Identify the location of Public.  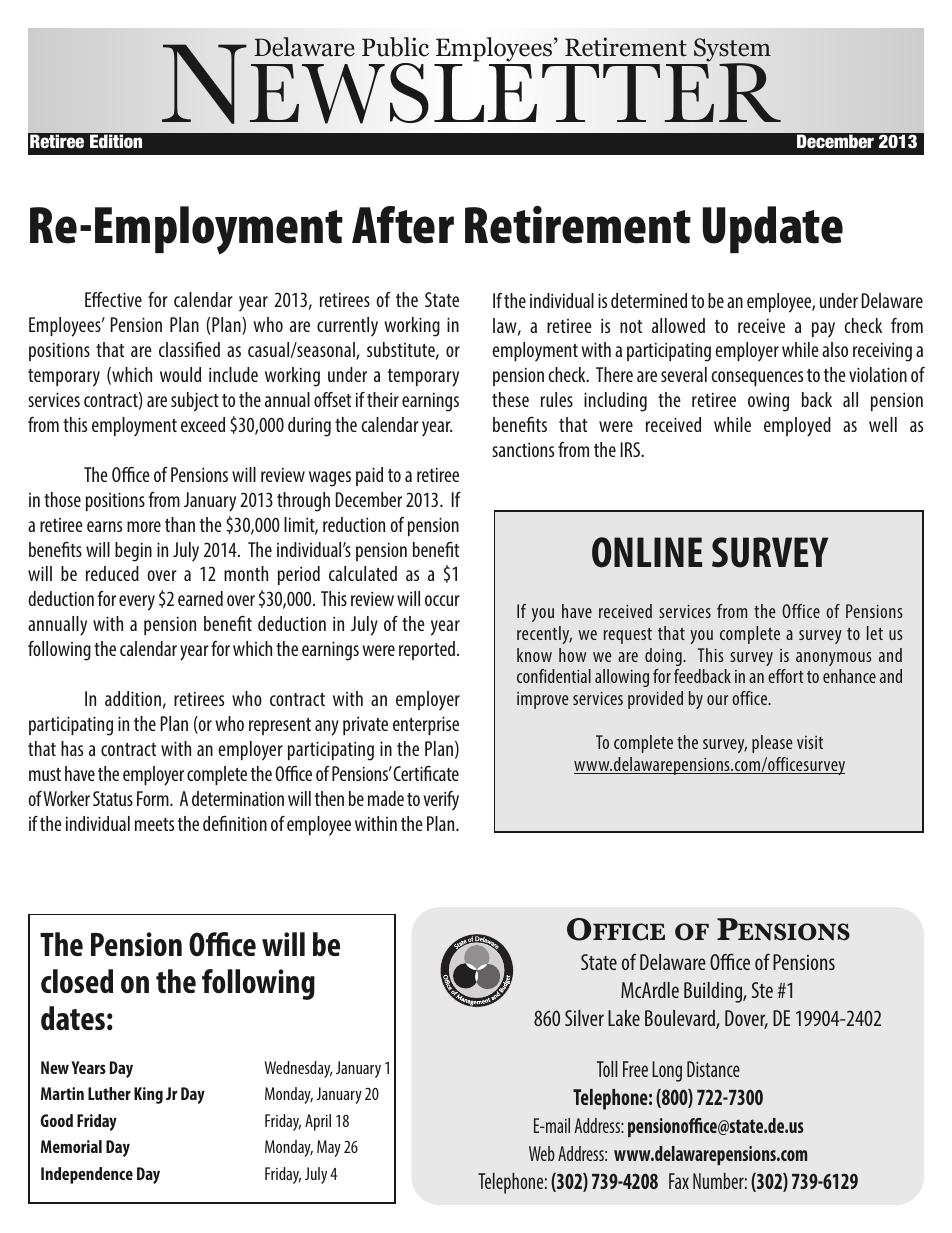
(395, 47).
